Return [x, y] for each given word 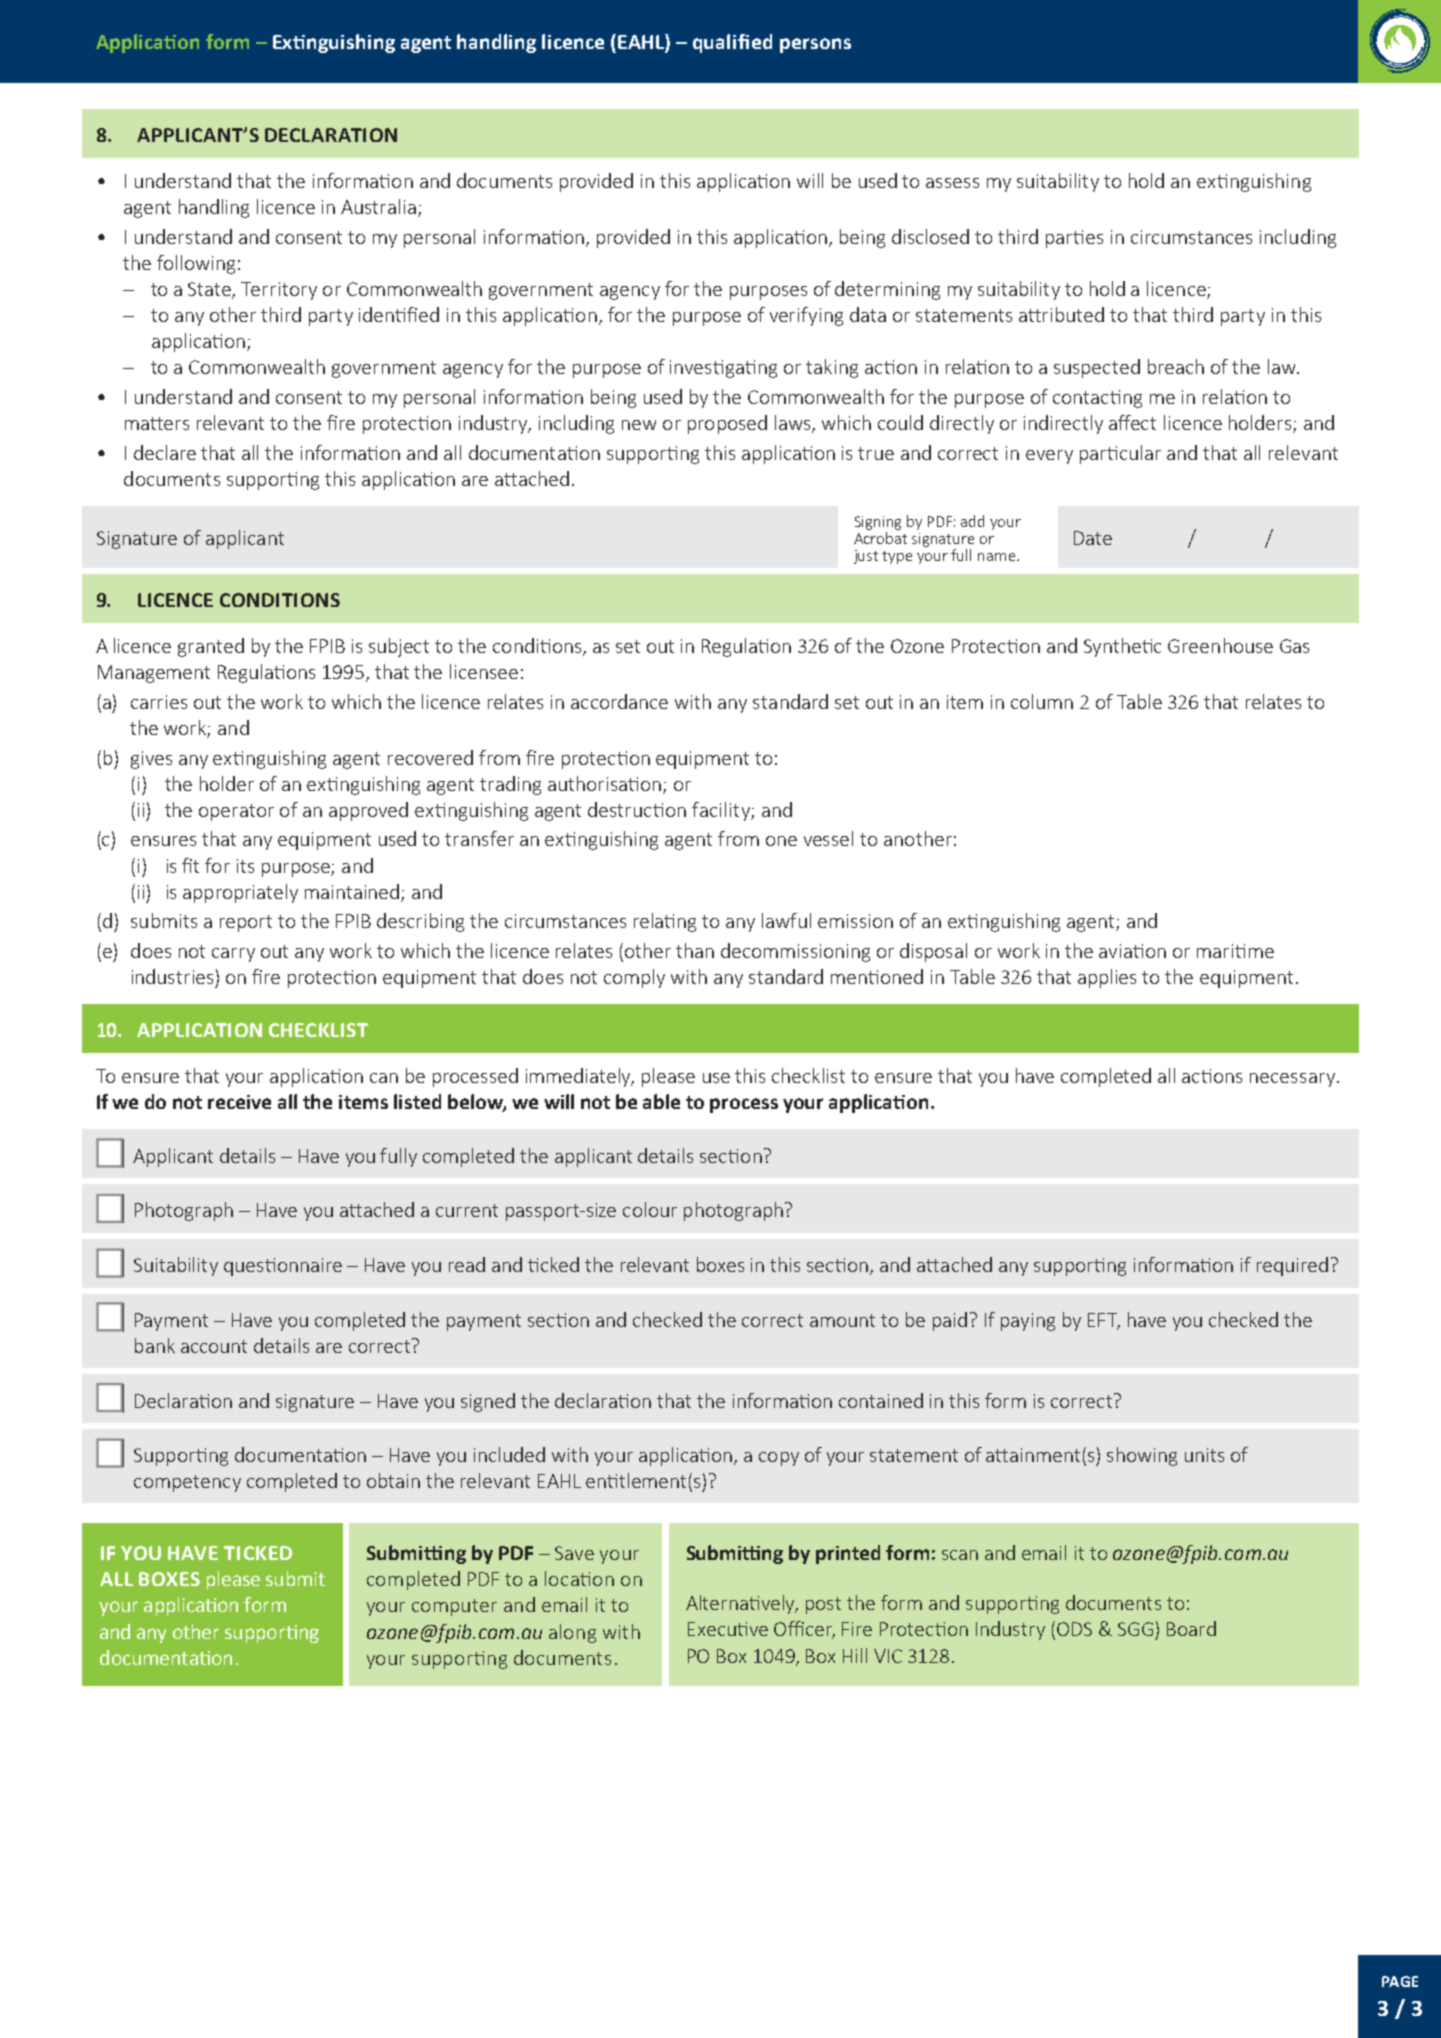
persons [815, 45]
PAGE [1400, 1981]
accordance [619, 701]
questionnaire [283, 1267]
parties [1074, 239]
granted [211, 647]
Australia [378, 206]
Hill [855, 1655]
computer [454, 1607]
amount [842, 1320]
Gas [1294, 646]
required [1292, 1266]
